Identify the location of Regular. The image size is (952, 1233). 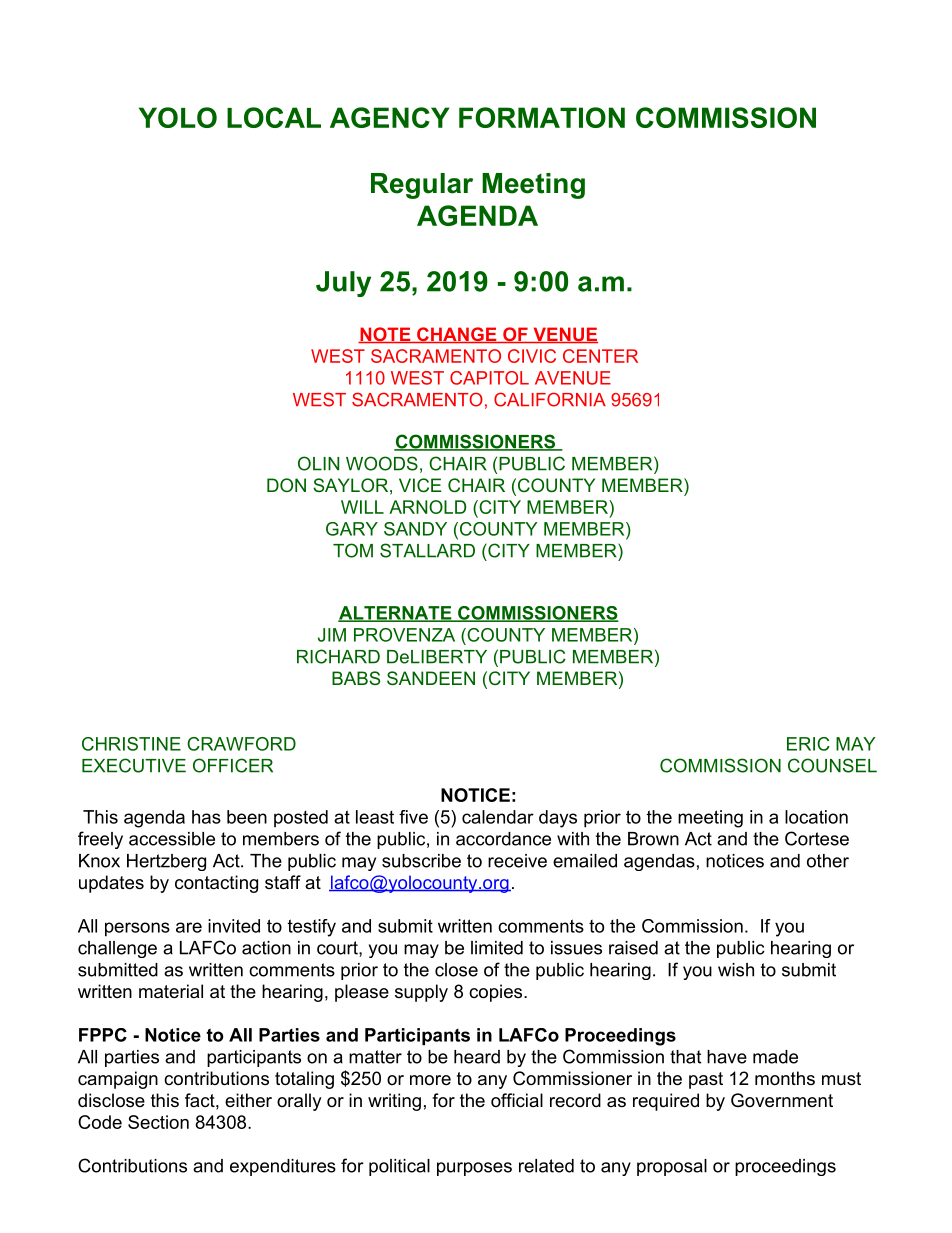
(422, 186).
